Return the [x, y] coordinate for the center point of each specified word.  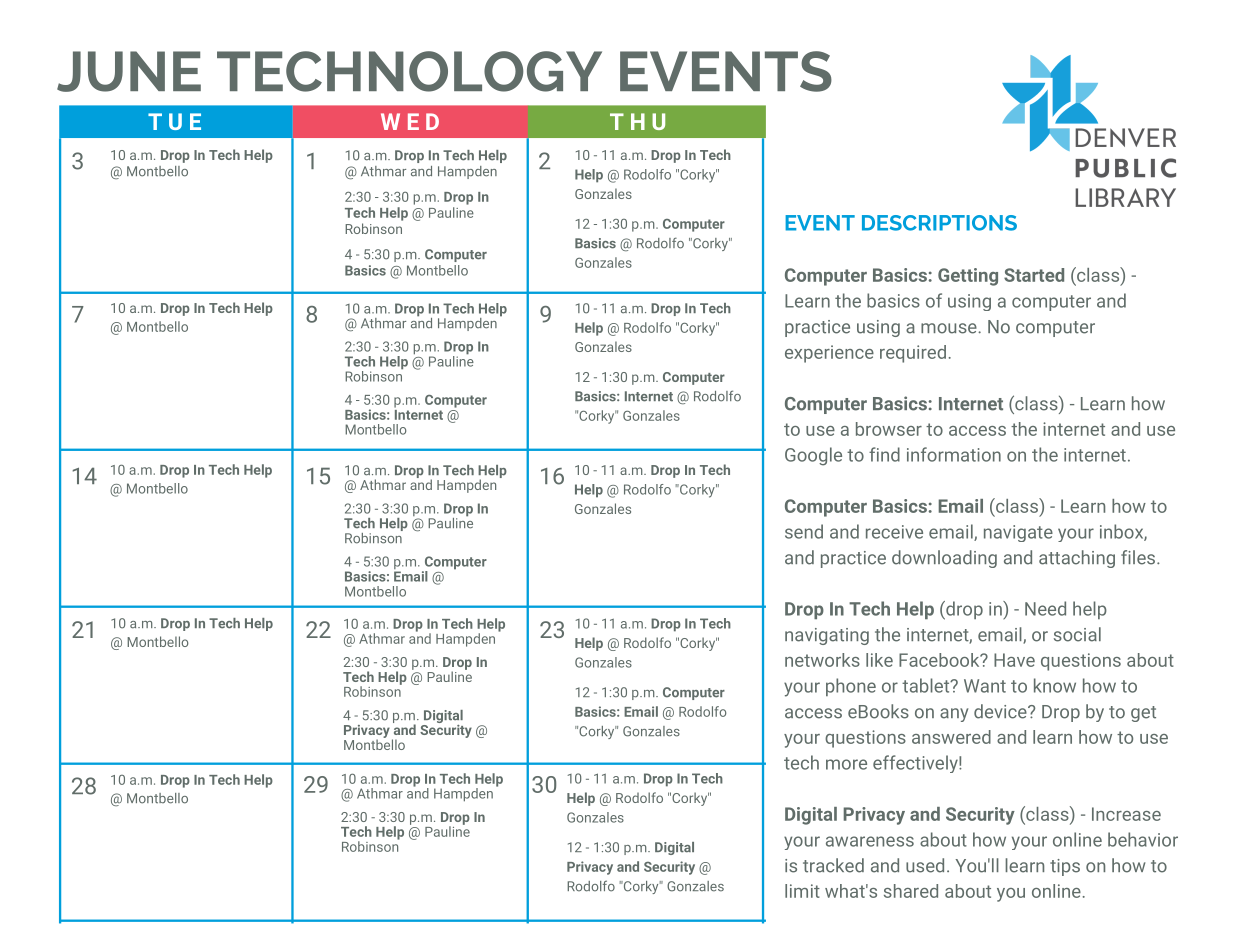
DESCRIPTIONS [939, 223]
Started [1034, 275]
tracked [833, 865]
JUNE [129, 71]
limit [802, 891]
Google [813, 456]
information [954, 454]
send [804, 531]
